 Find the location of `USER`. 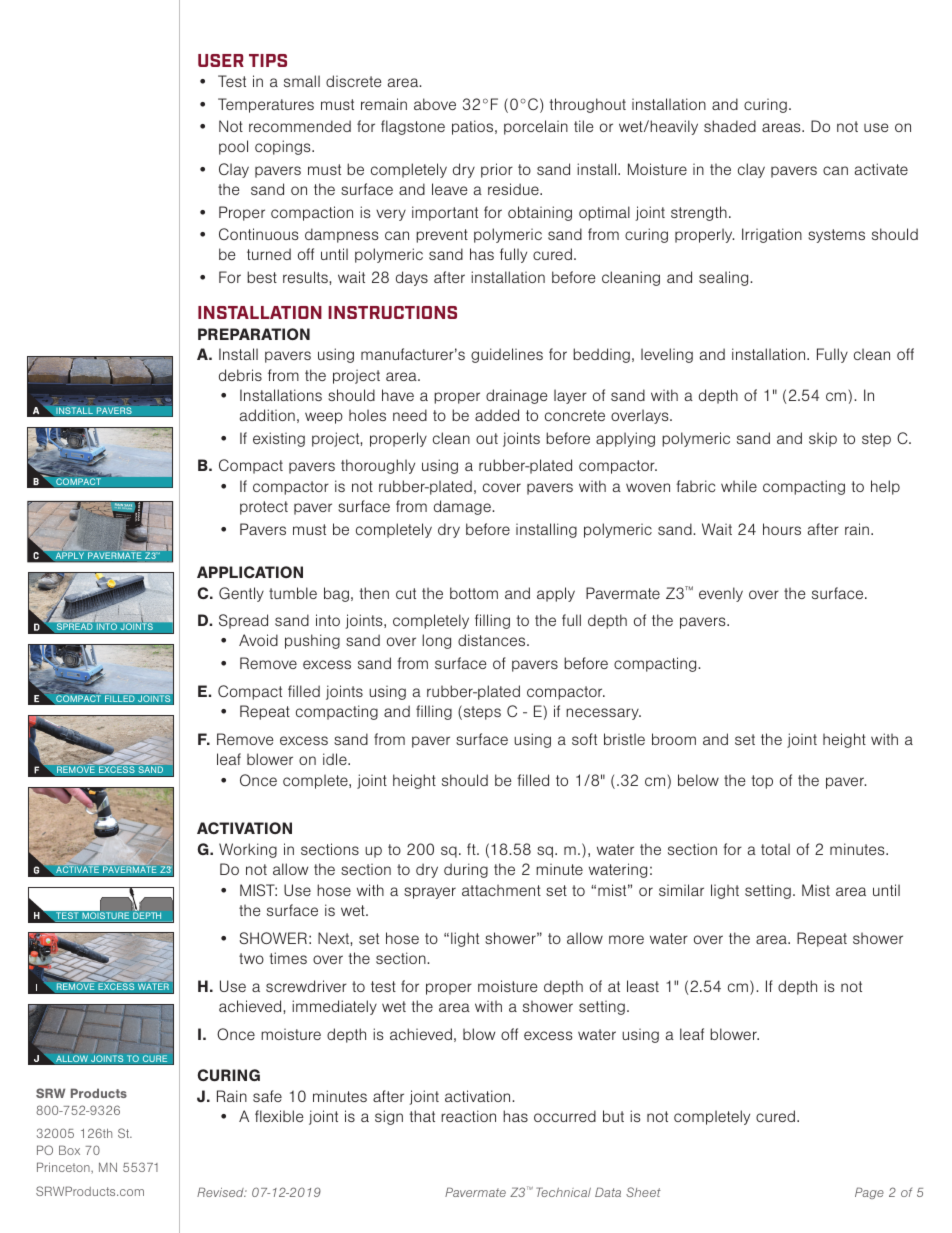

USER is located at coordinates (221, 60).
